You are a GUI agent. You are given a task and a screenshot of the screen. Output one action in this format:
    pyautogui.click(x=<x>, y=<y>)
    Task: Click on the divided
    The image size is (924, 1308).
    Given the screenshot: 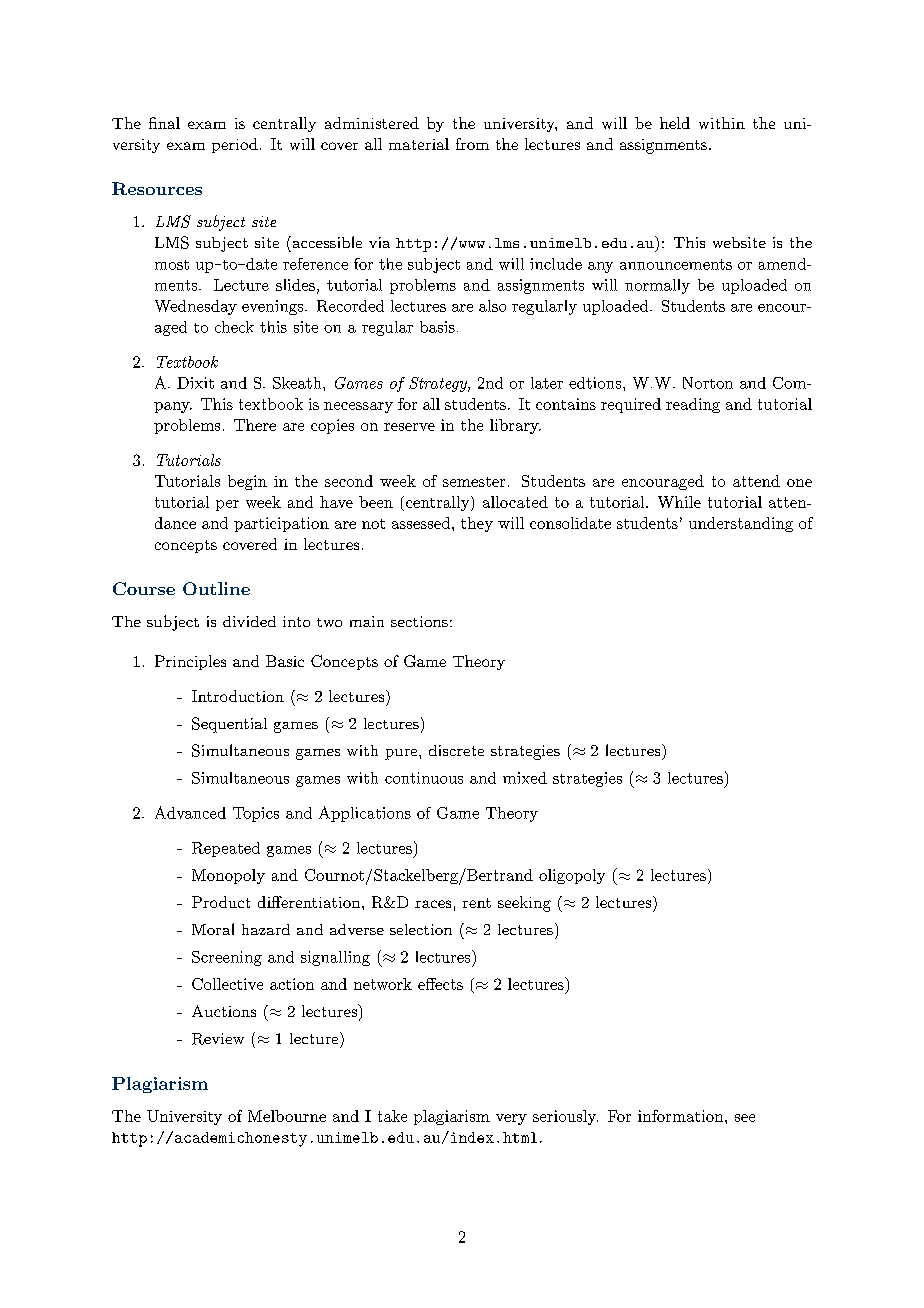 What is the action you would take?
    pyautogui.click(x=249, y=621)
